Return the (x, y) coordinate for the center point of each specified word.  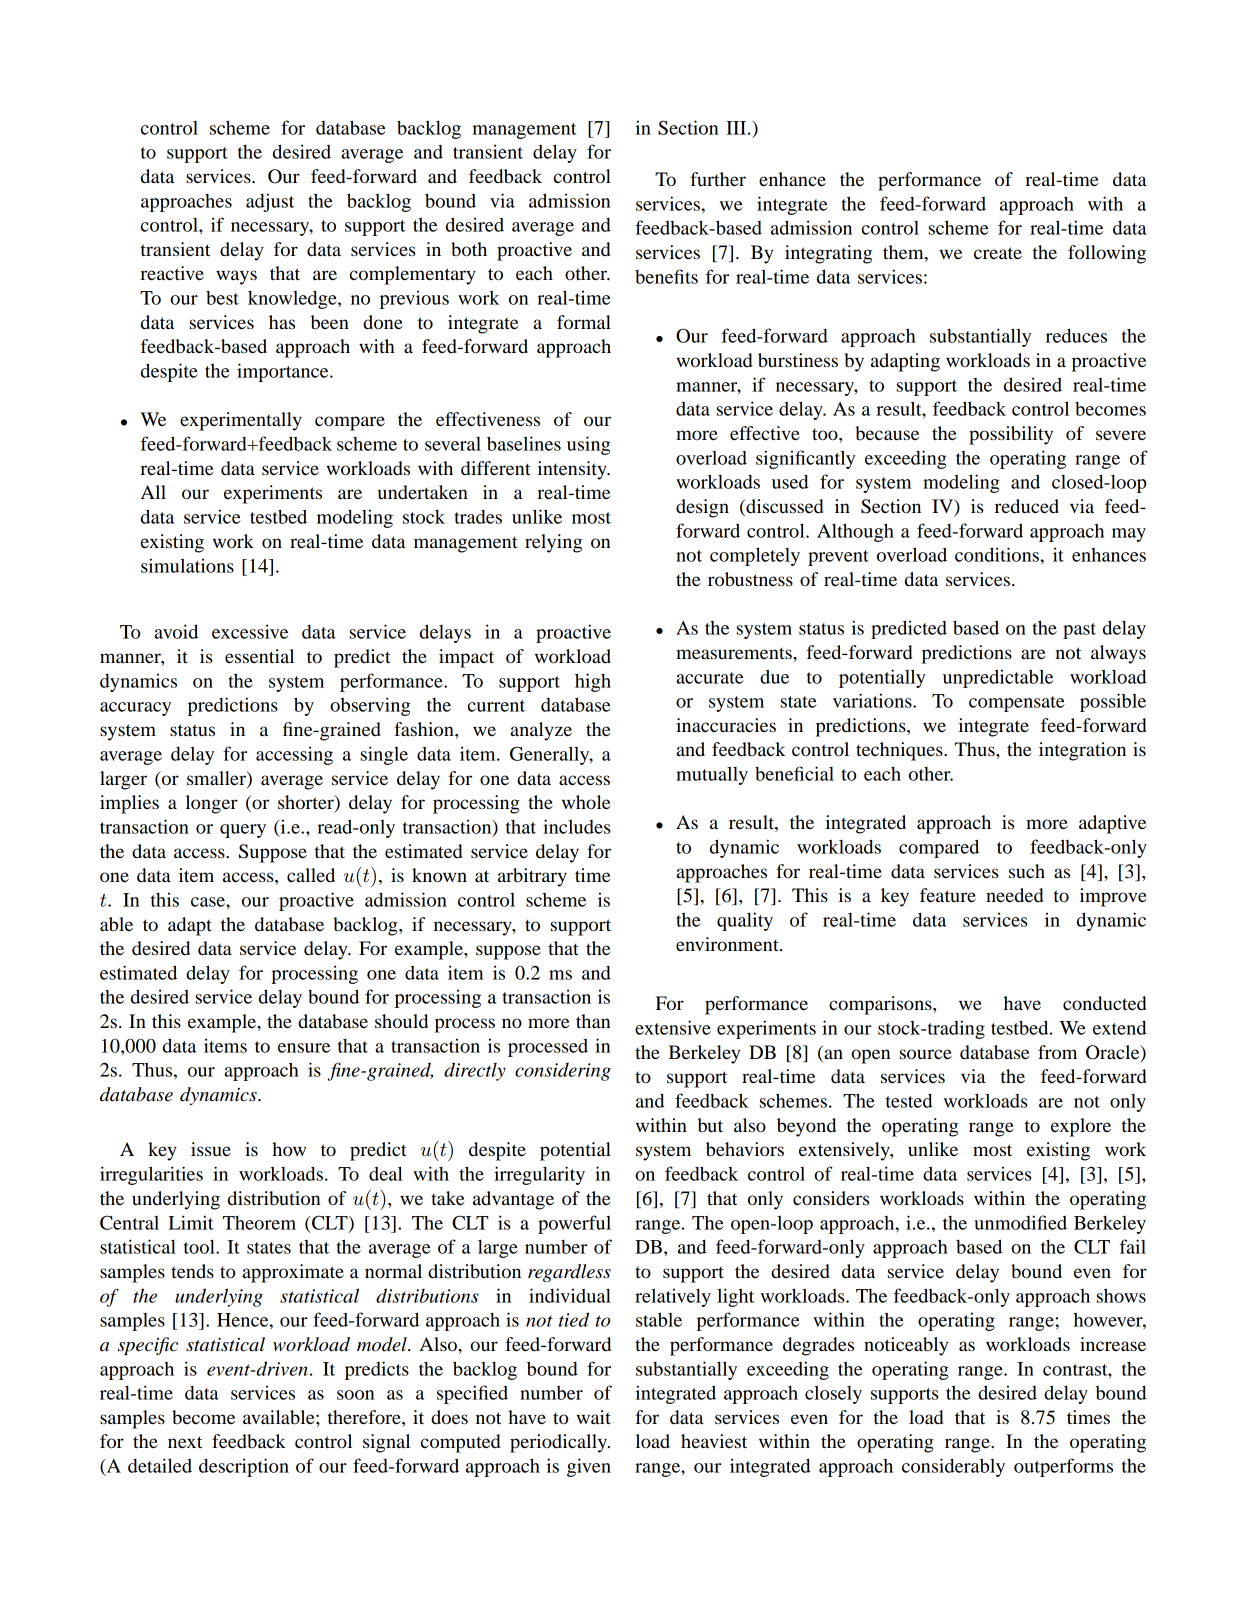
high (593, 682)
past (1079, 631)
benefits (666, 276)
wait (593, 1417)
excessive (250, 631)
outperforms (1063, 1467)
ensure (304, 1048)
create (998, 253)
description (244, 1467)
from (1057, 1052)
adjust (270, 202)
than (593, 1021)
